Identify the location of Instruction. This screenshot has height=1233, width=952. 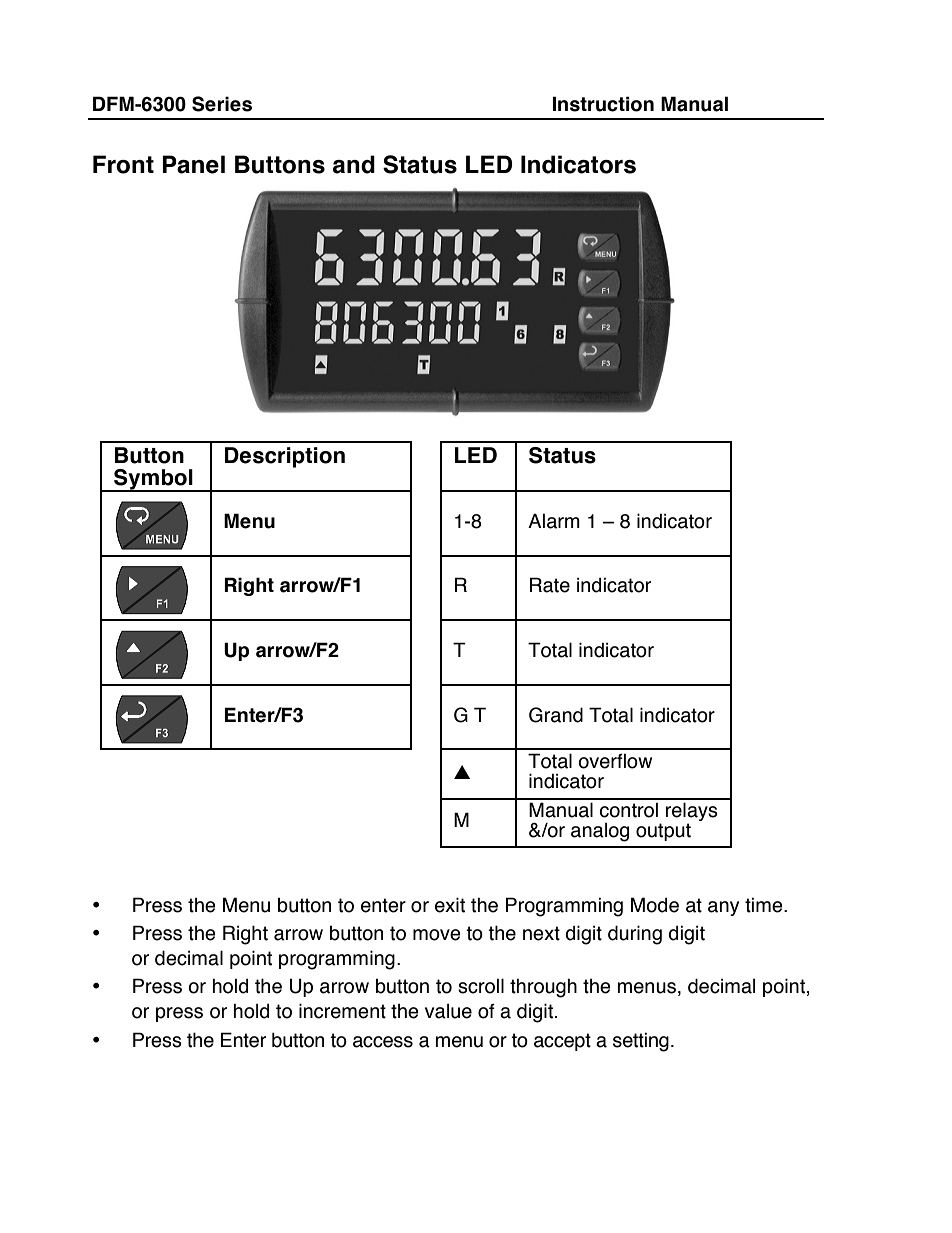
(603, 104).
